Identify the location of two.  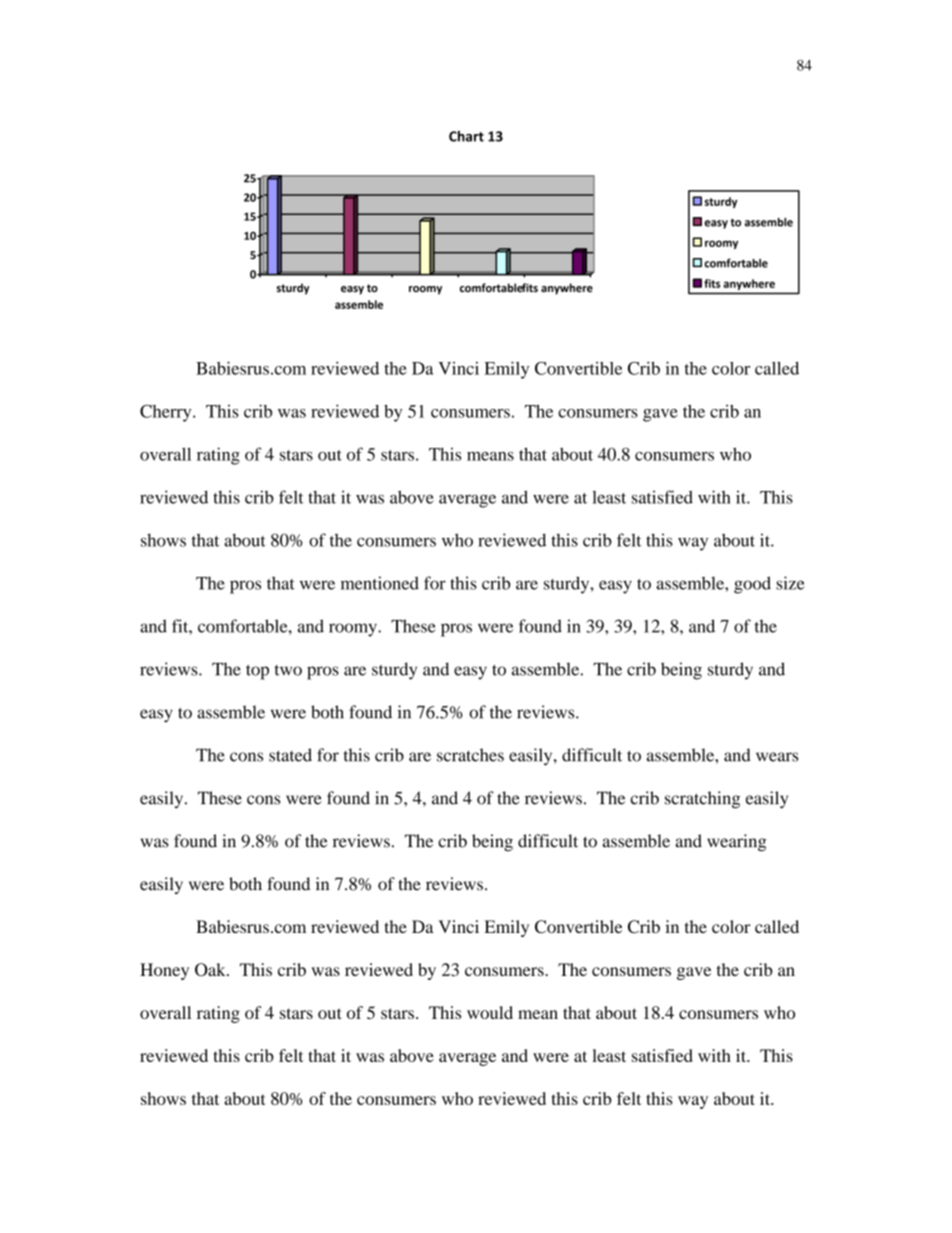
(288, 670).
